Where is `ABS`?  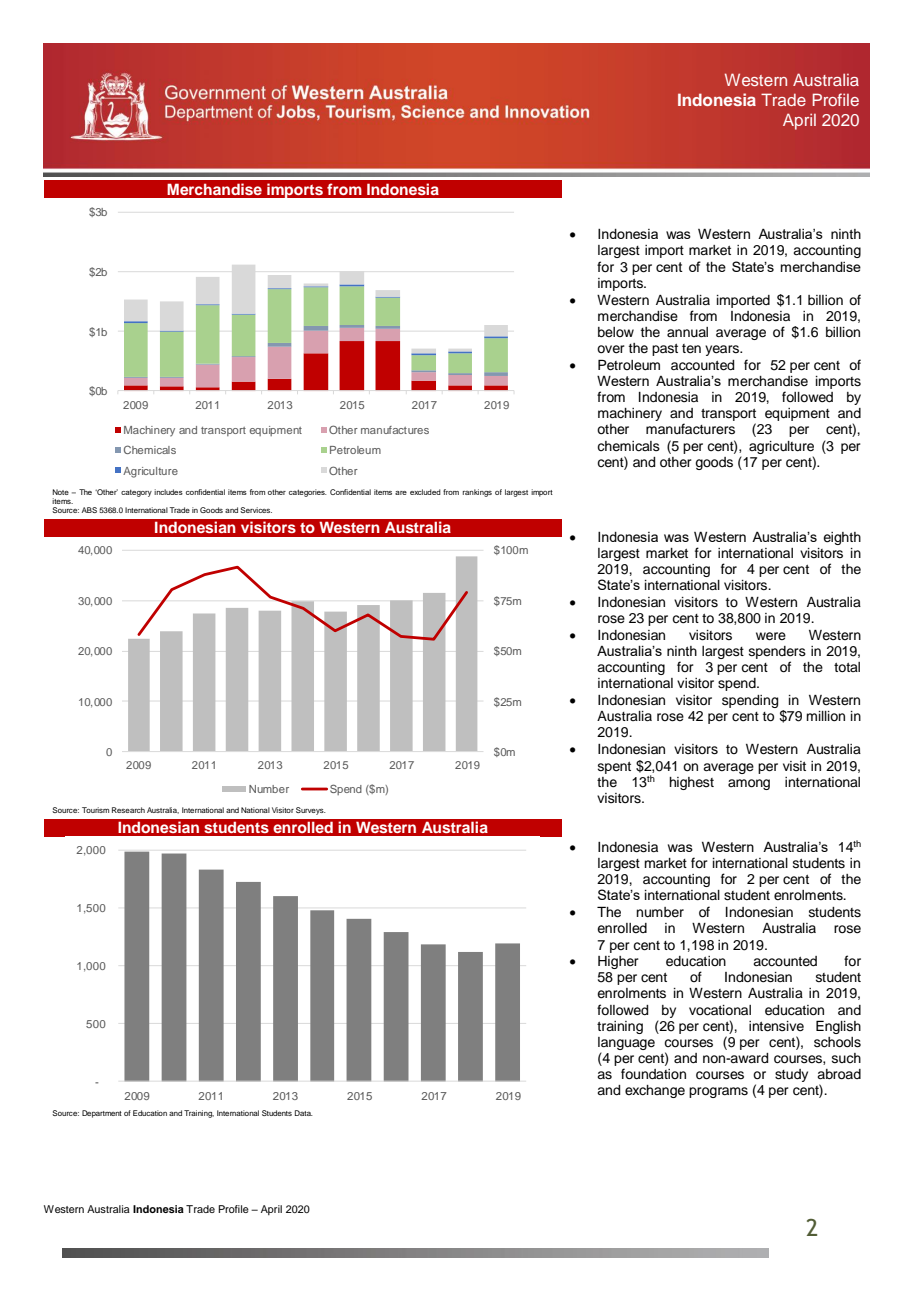
ABS is located at coordinates (89, 510).
